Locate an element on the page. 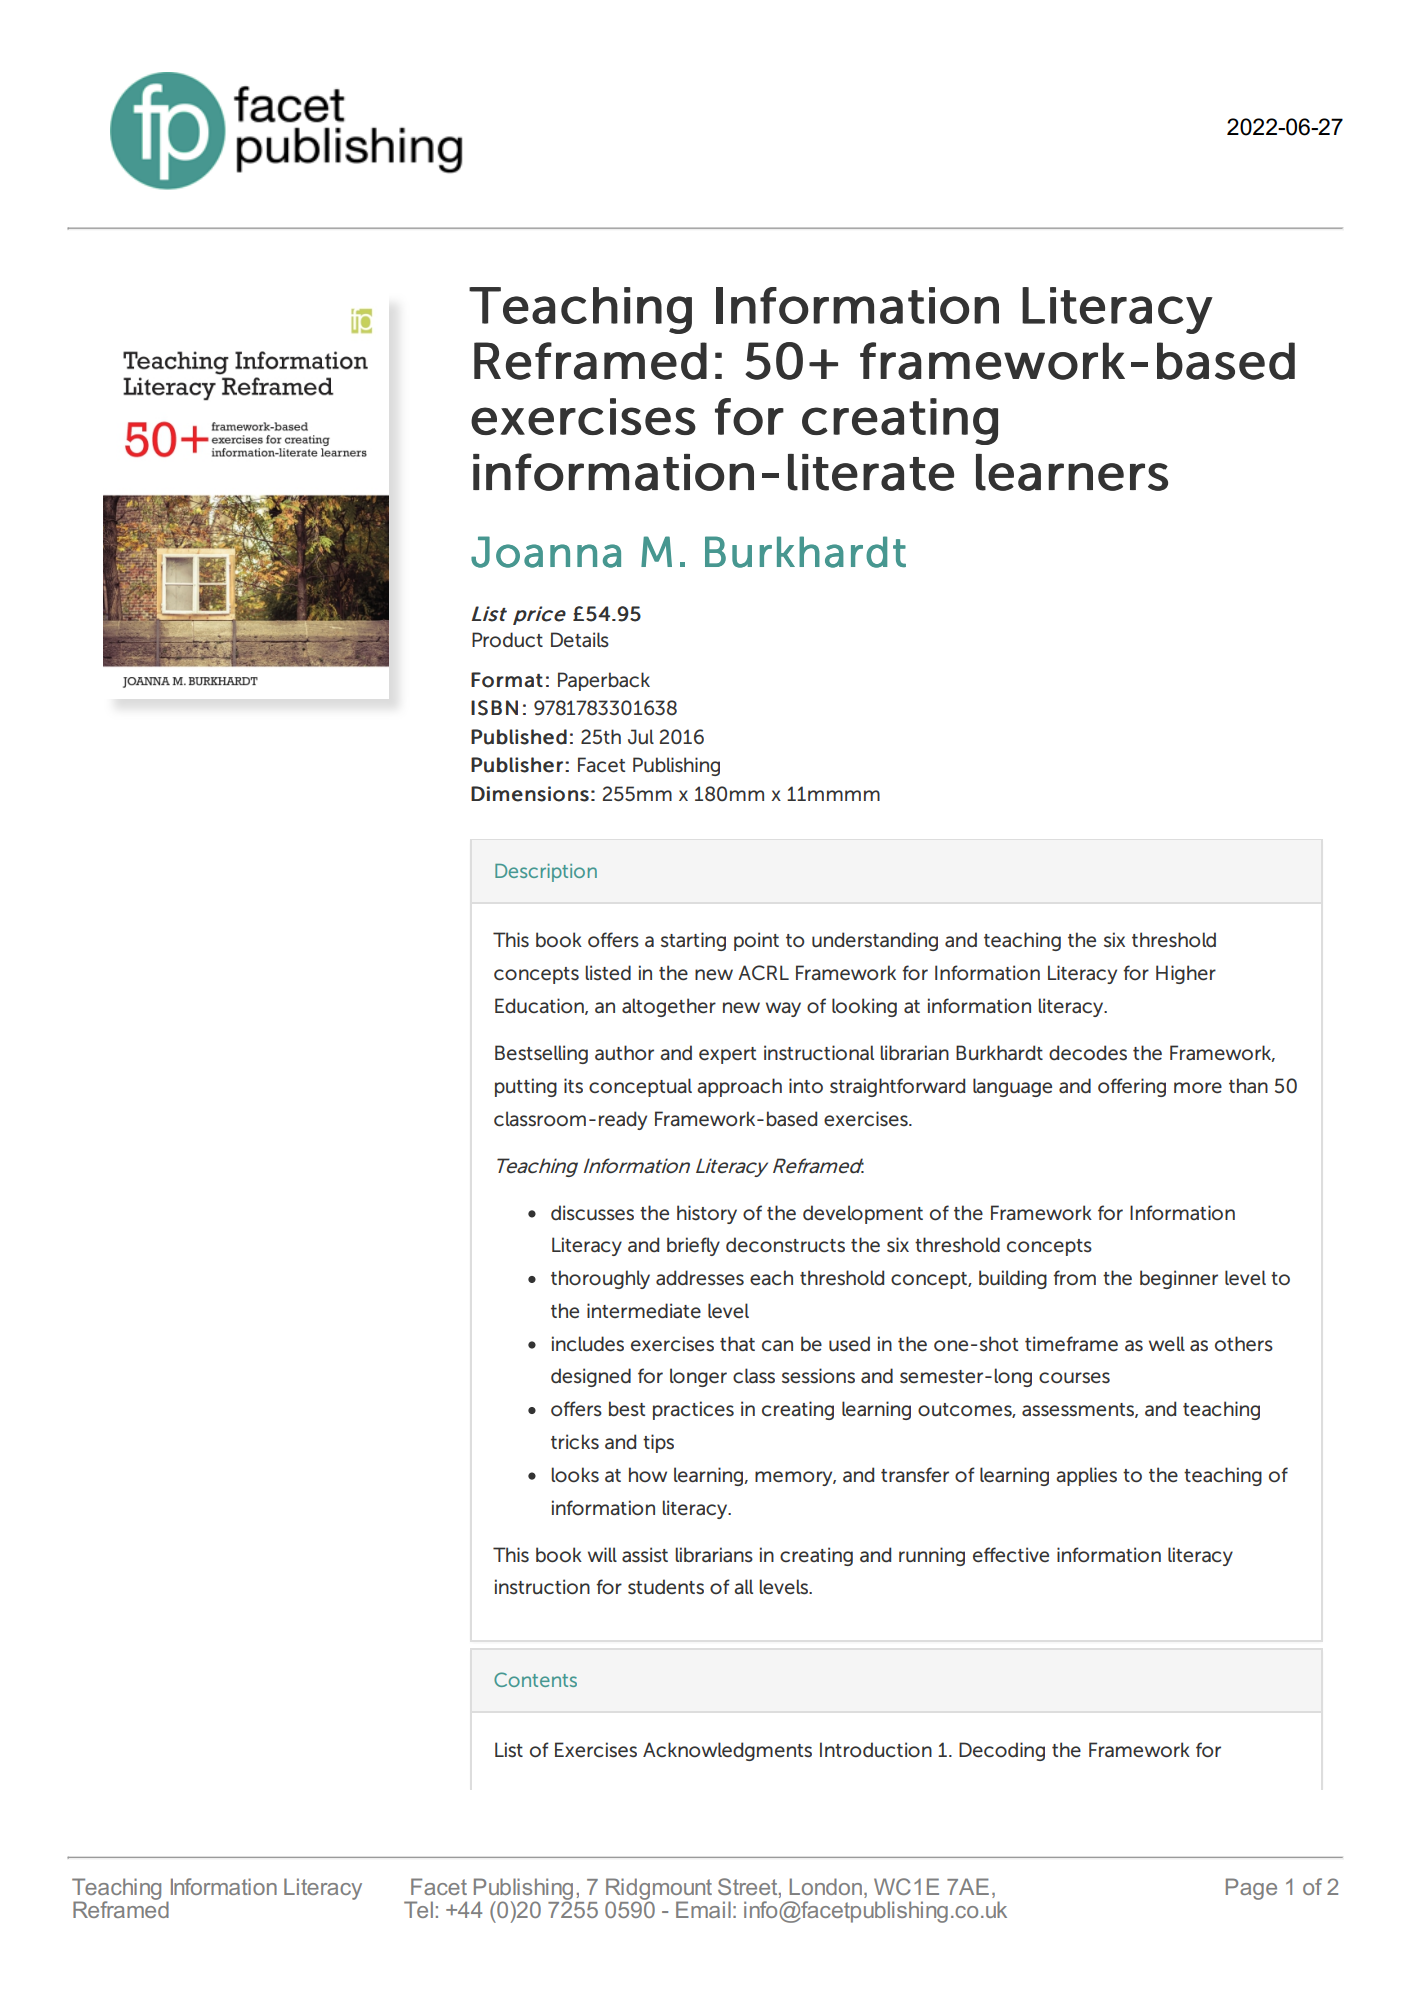  Joanna is located at coordinates (546, 552).
